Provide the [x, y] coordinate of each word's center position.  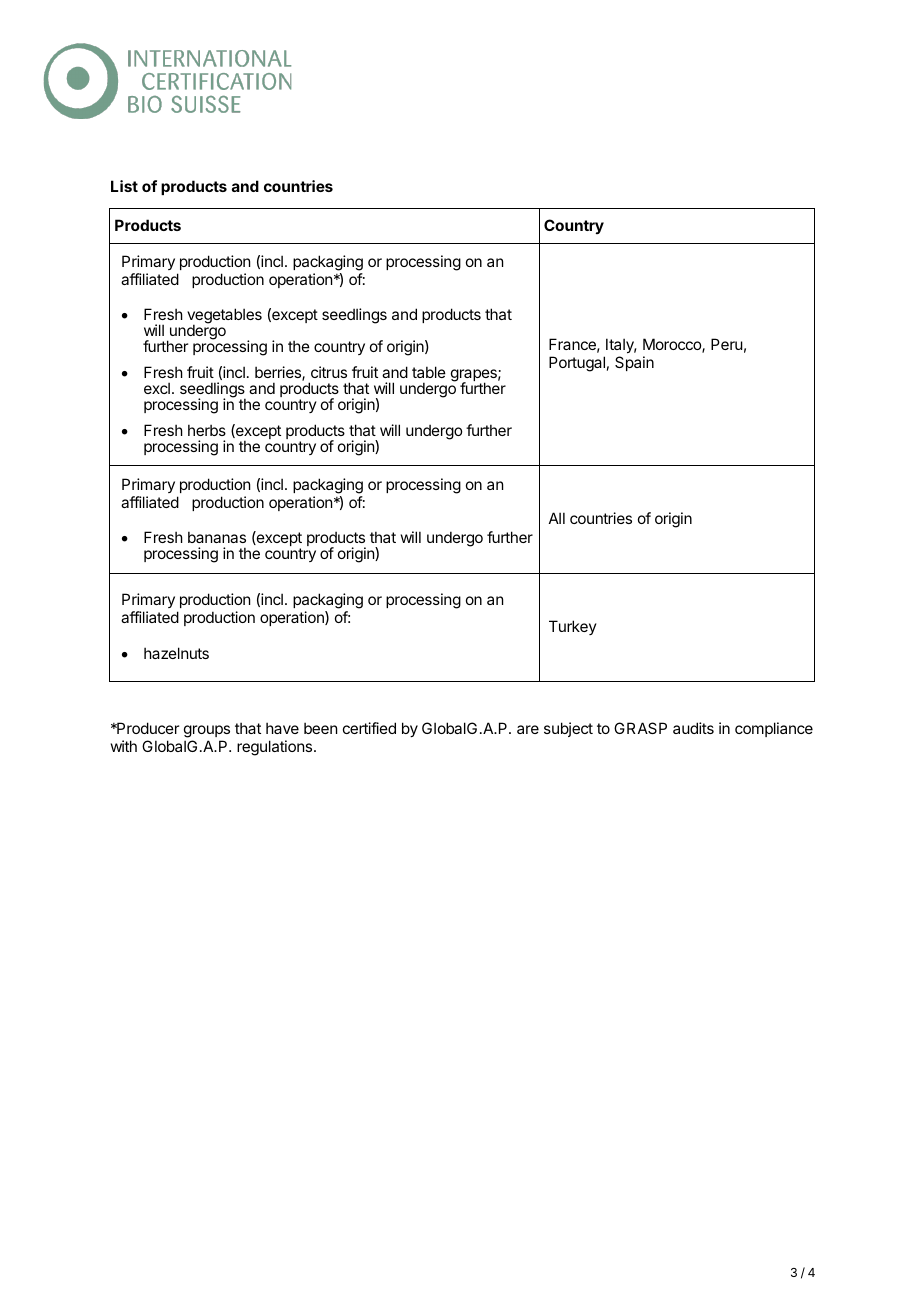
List [124, 186]
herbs [207, 430]
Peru [727, 344]
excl [157, 388]
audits [693, 728]
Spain [634, 363]
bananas [217, 537]
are [528, 729]
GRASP [640, 728]
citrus [329, 372]
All [557, 518]
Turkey [573, 627]
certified [369, 728]
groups [207, 731]
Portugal [577, 364]
